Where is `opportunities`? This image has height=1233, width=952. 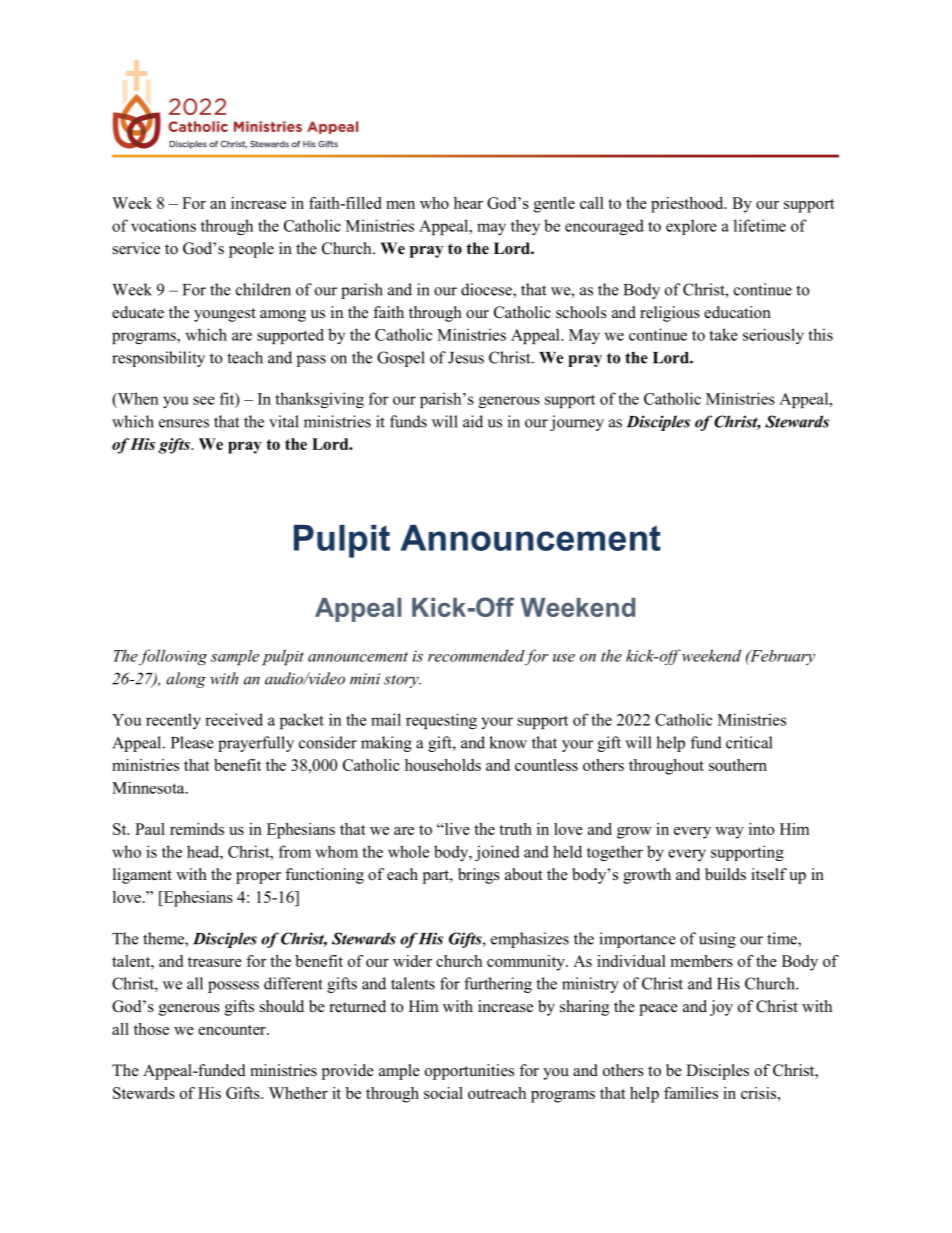
opportunities is located at coordinates (469, 1072).
